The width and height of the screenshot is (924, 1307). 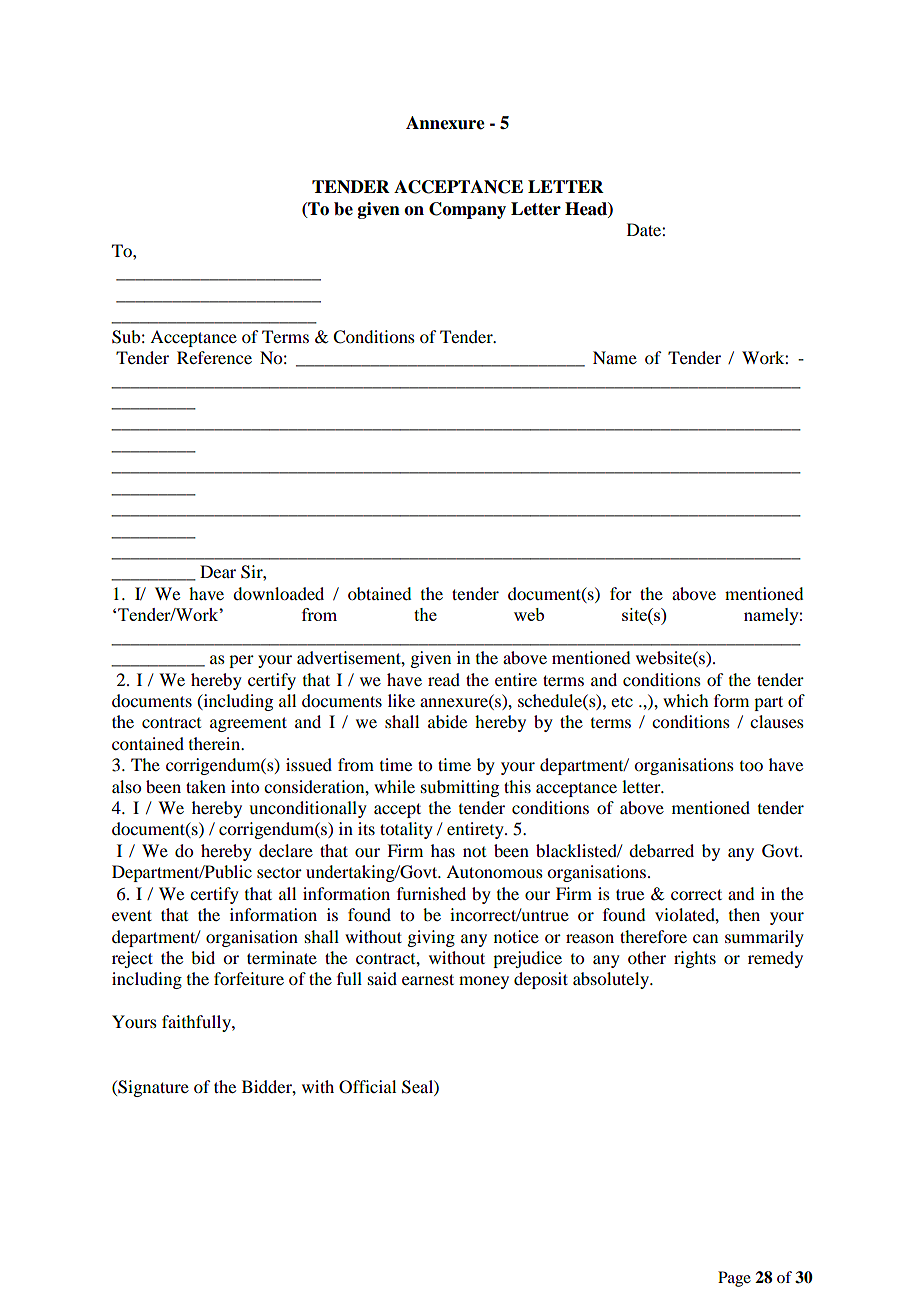 I want to click on then, so click(x=744, y=914).
